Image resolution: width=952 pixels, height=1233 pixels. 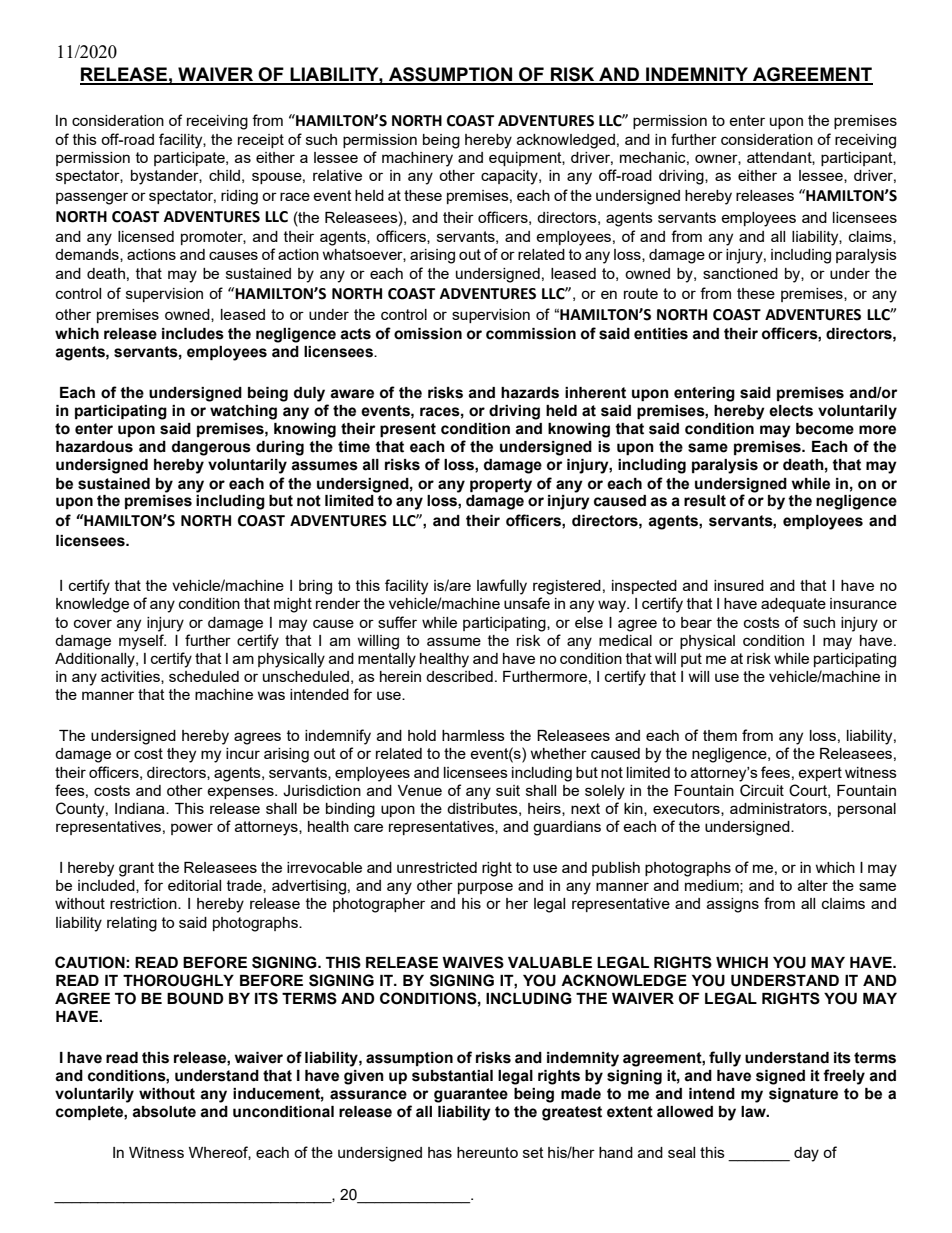 I want to click on relative, so click(x=337, y=175).
